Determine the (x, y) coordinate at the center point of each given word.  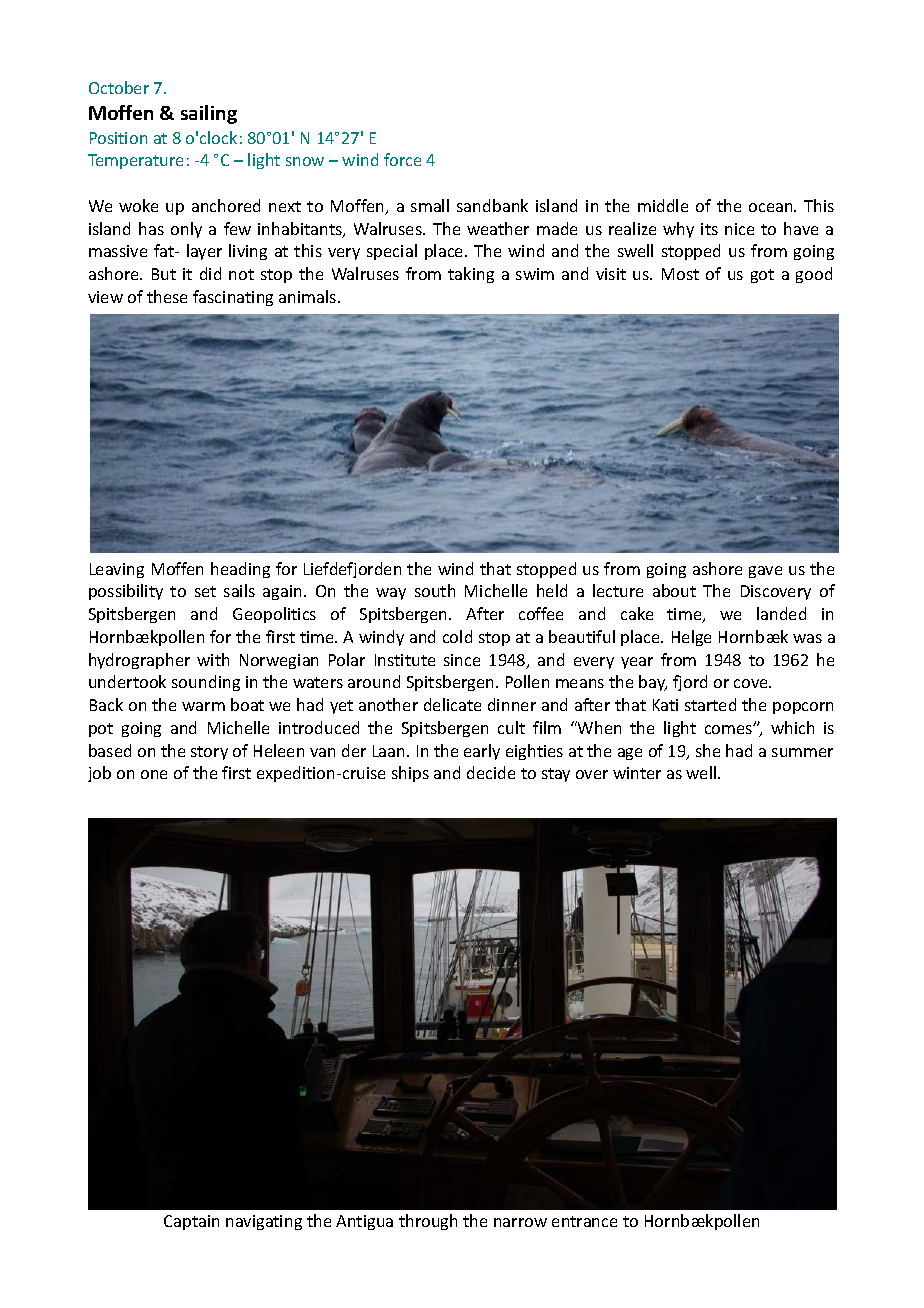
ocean (772, 207)
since (462, 660)
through (428, 1222)
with (213, 659)
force (402, 159)
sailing (209, 114)
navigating (264, 1222)
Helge (691, 638)
